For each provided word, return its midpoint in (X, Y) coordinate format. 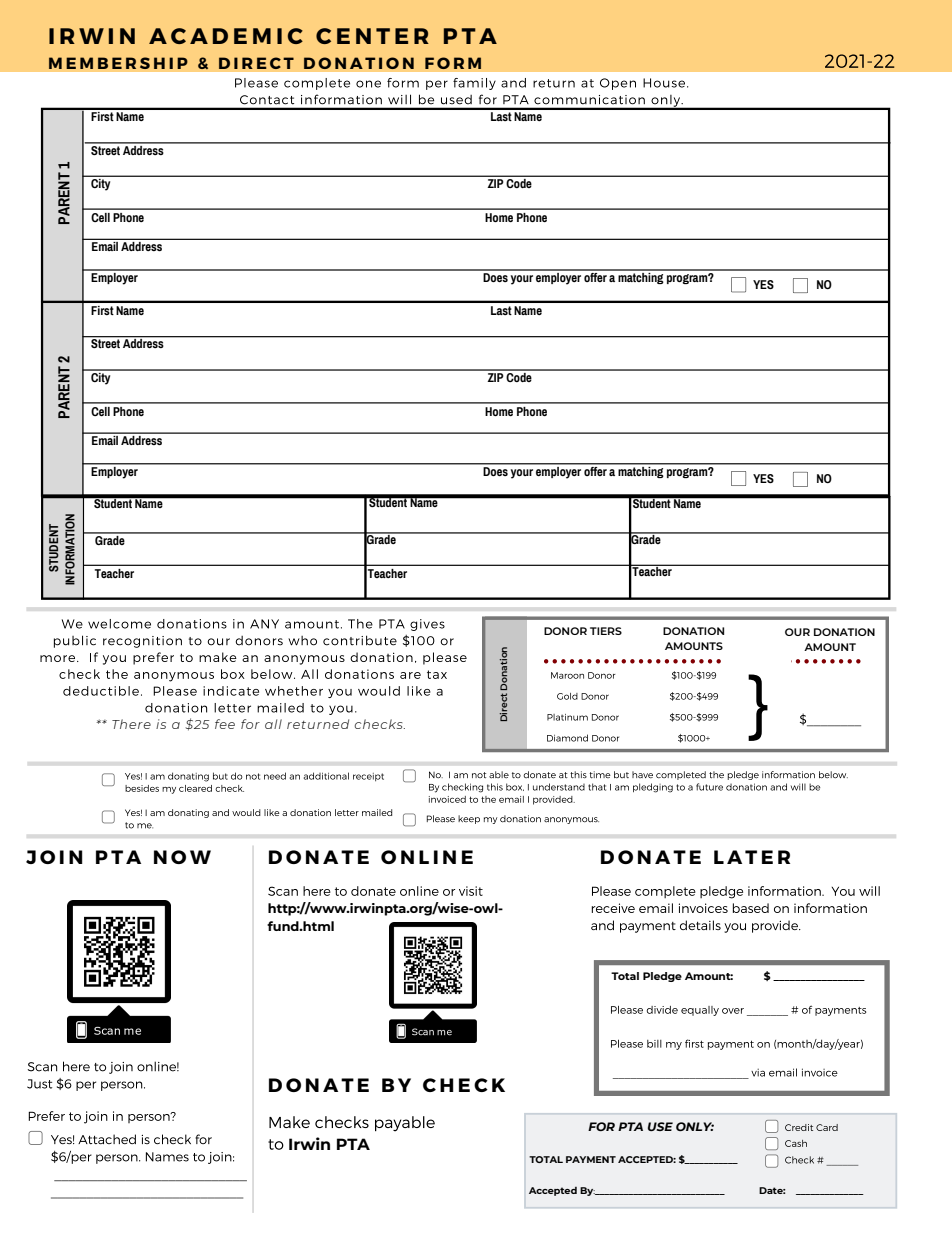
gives (427, 625)
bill (654, 1044)
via (758, 1072)
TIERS (606, 631)
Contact (267, 99)
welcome (119, 624)
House (665, 83)
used (456, 99)
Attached (107, 1139)
